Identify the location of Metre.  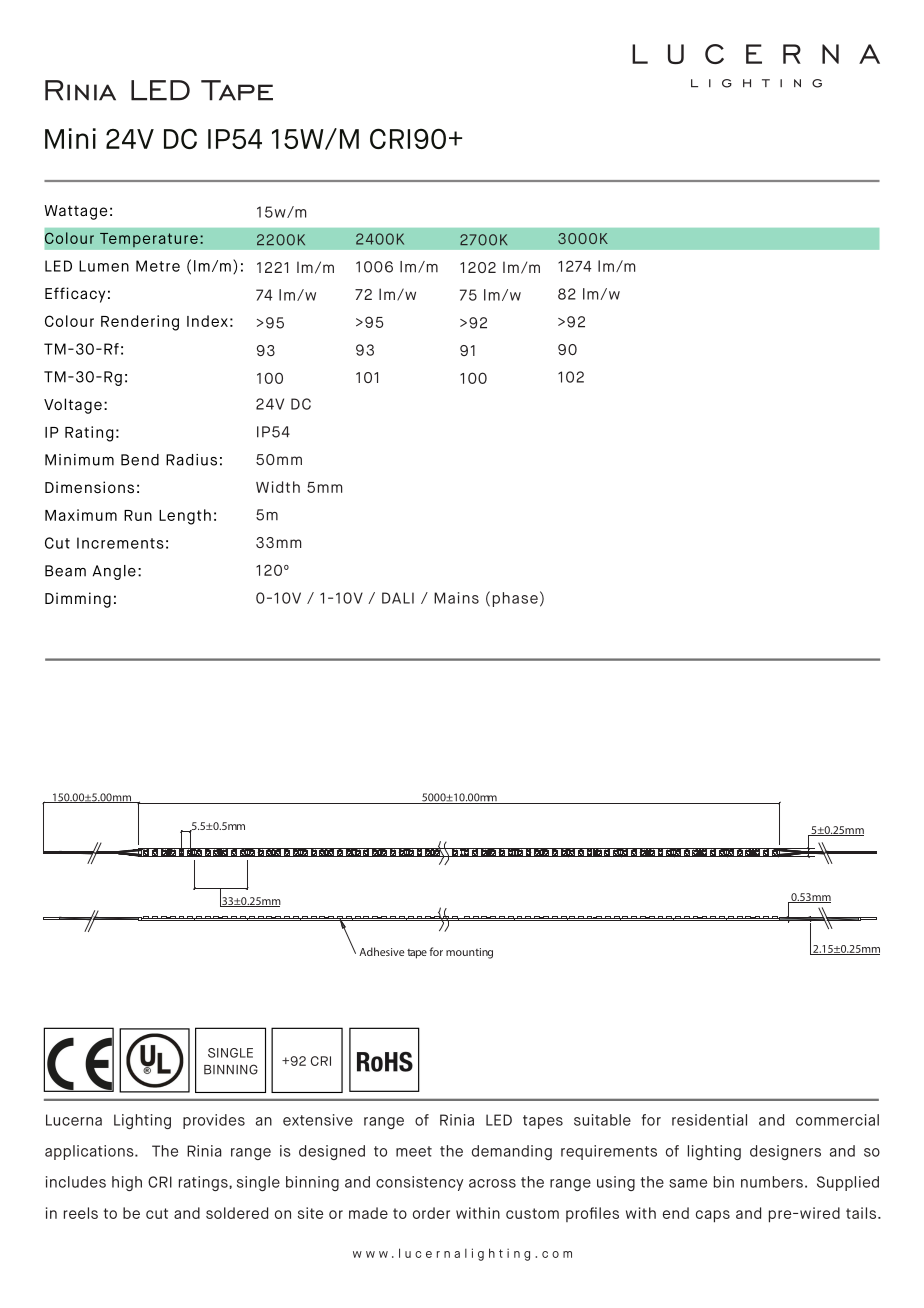
(158, 266).
